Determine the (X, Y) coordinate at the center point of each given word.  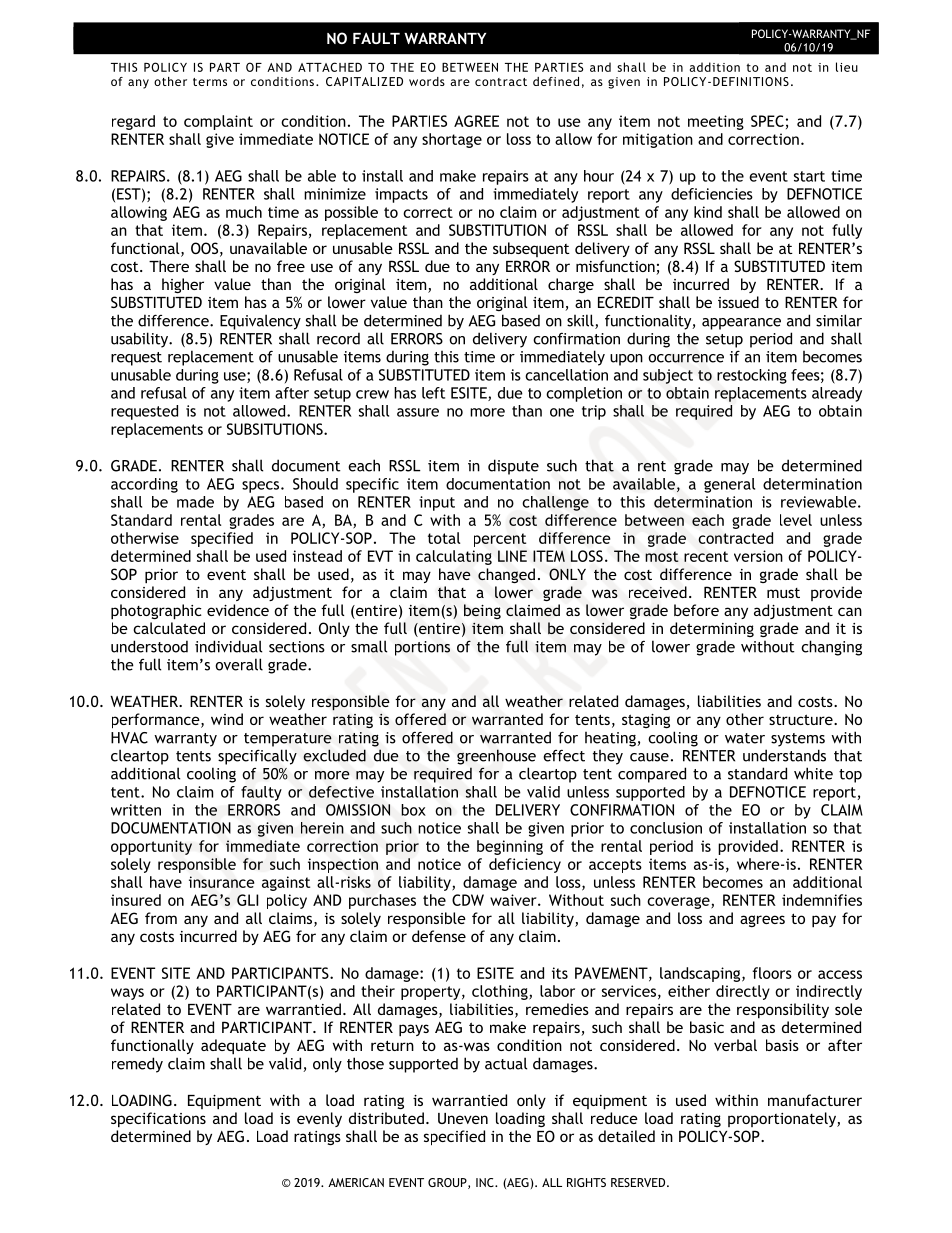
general (729, 485)
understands (784, 755)
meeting (716, 122)
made (195, 502)
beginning (510, 847)
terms (210, 82)
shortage (452, 140)
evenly (319, 1119)
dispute (513, 467)
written (136, 810)
